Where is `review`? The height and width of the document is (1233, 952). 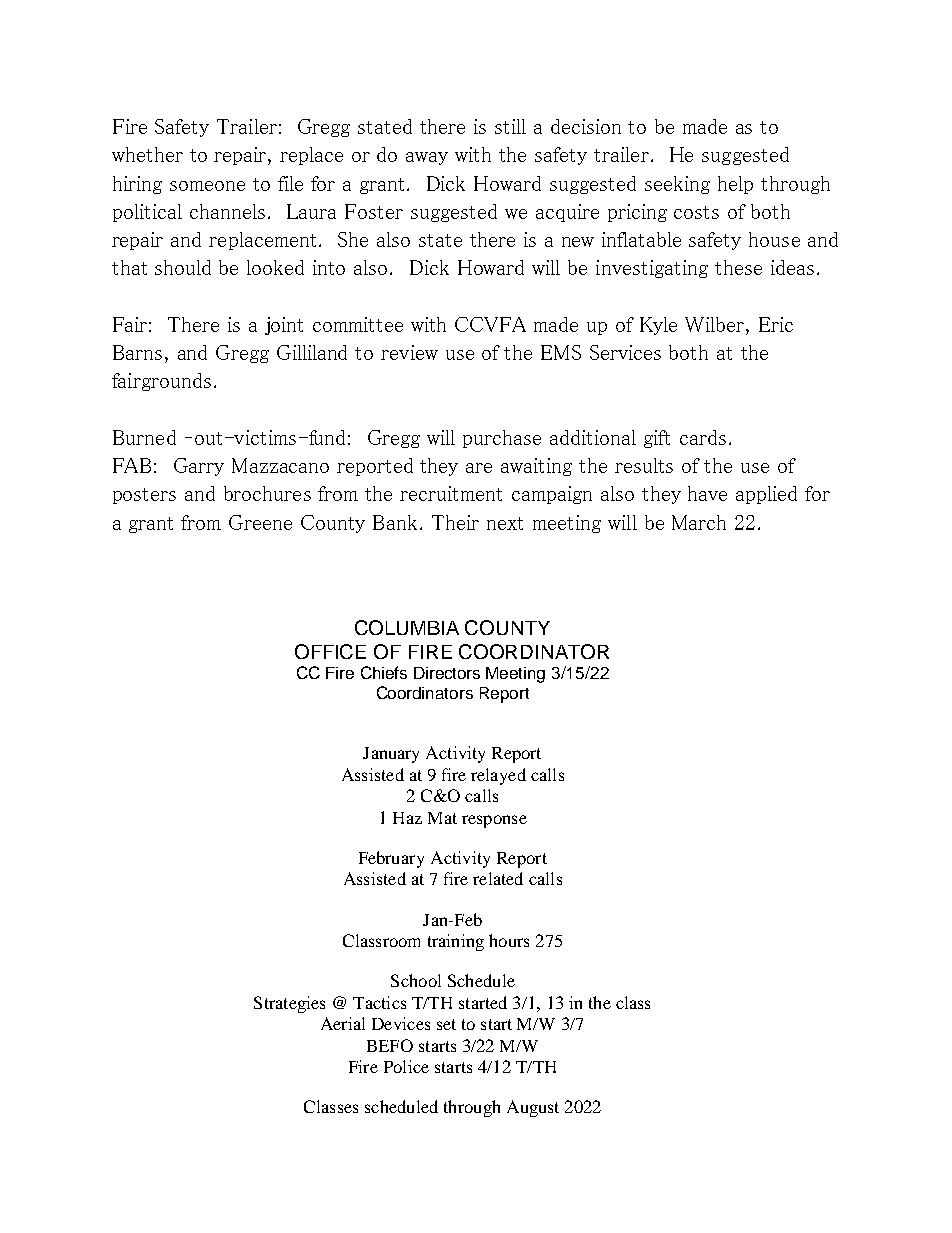
review is located at coordinates (409, 352).
